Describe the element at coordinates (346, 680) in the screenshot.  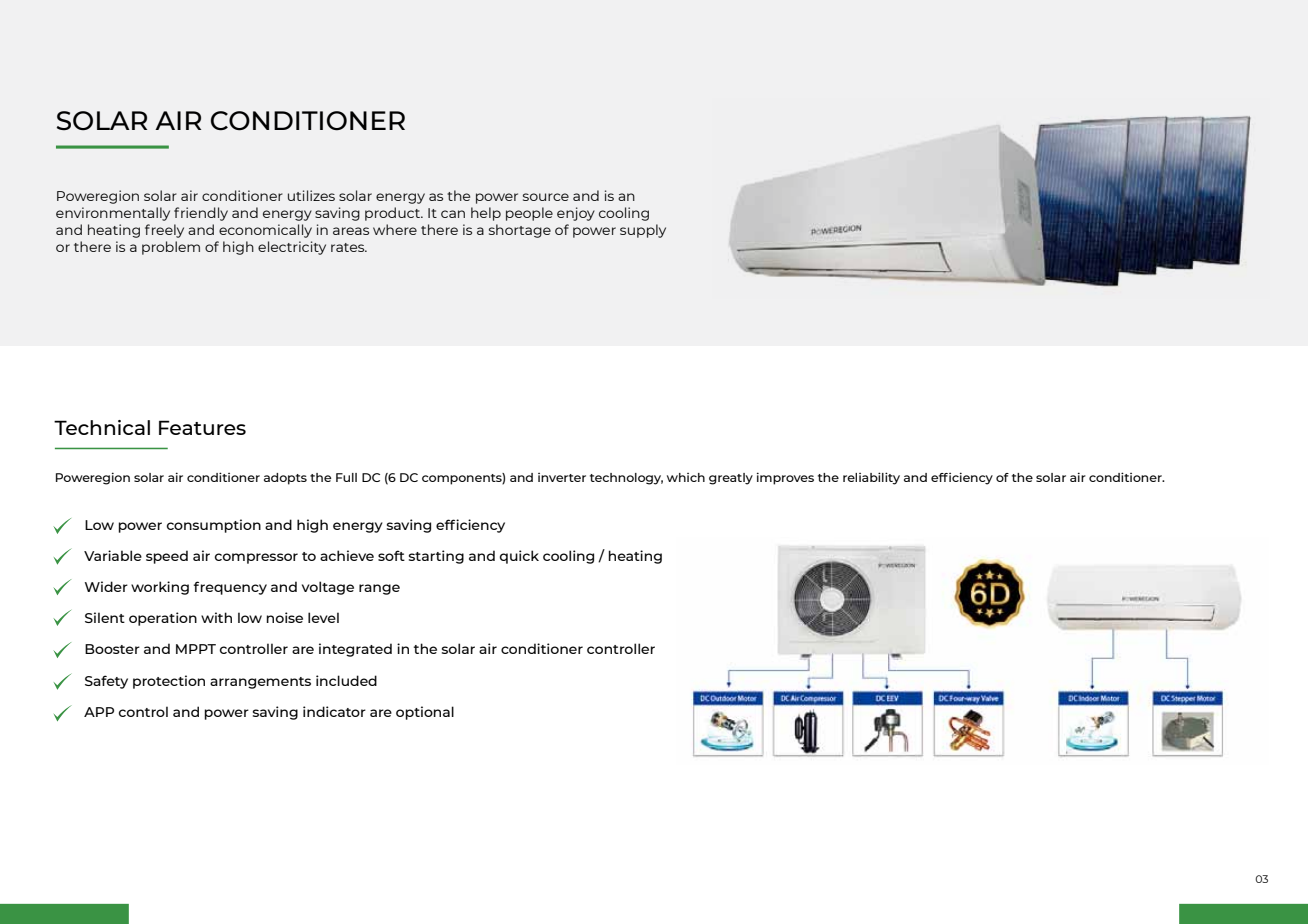
I see `included` at that location.
